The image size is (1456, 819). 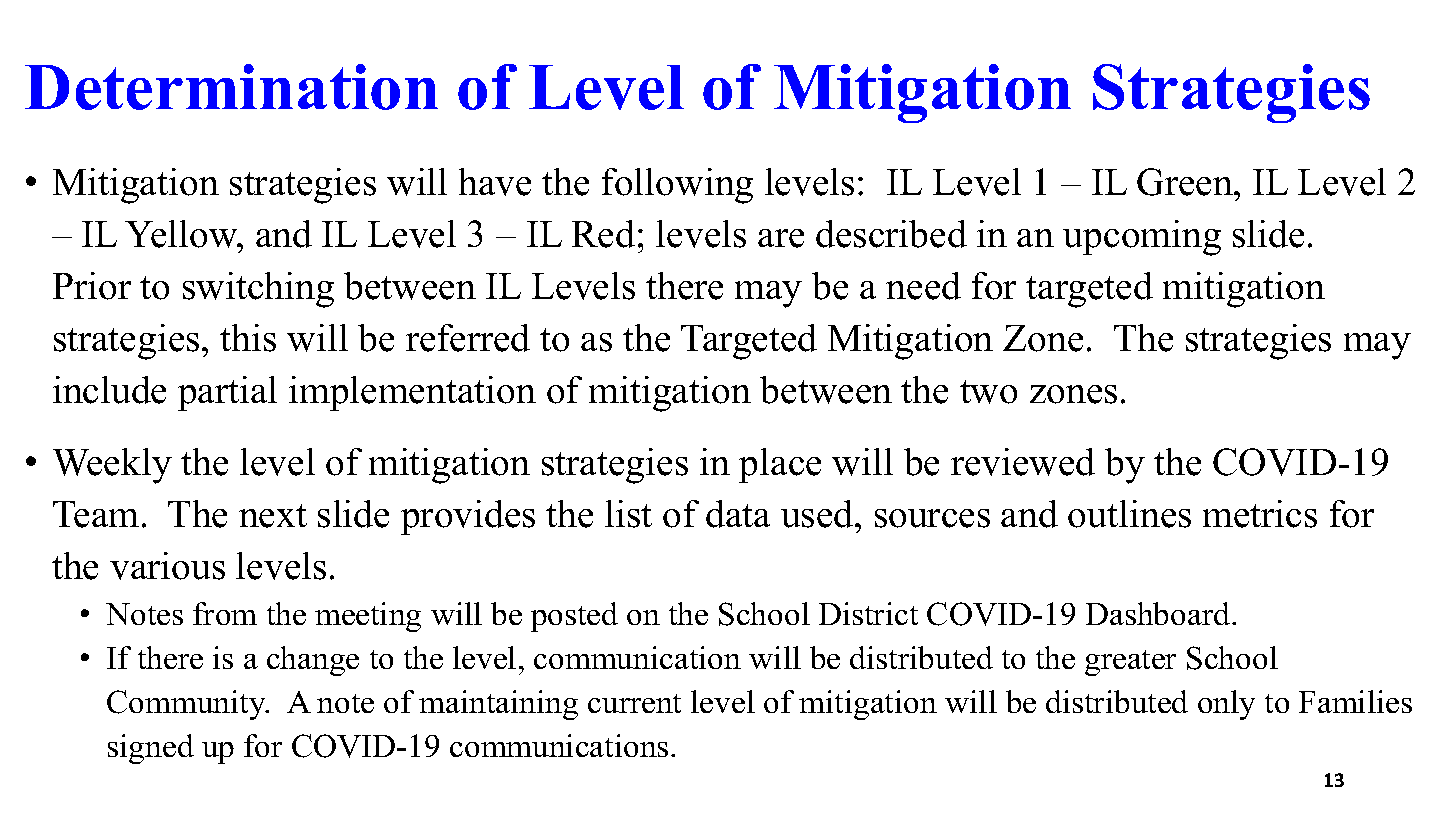 I want to click on Determination, so click(x=231, y=87).
